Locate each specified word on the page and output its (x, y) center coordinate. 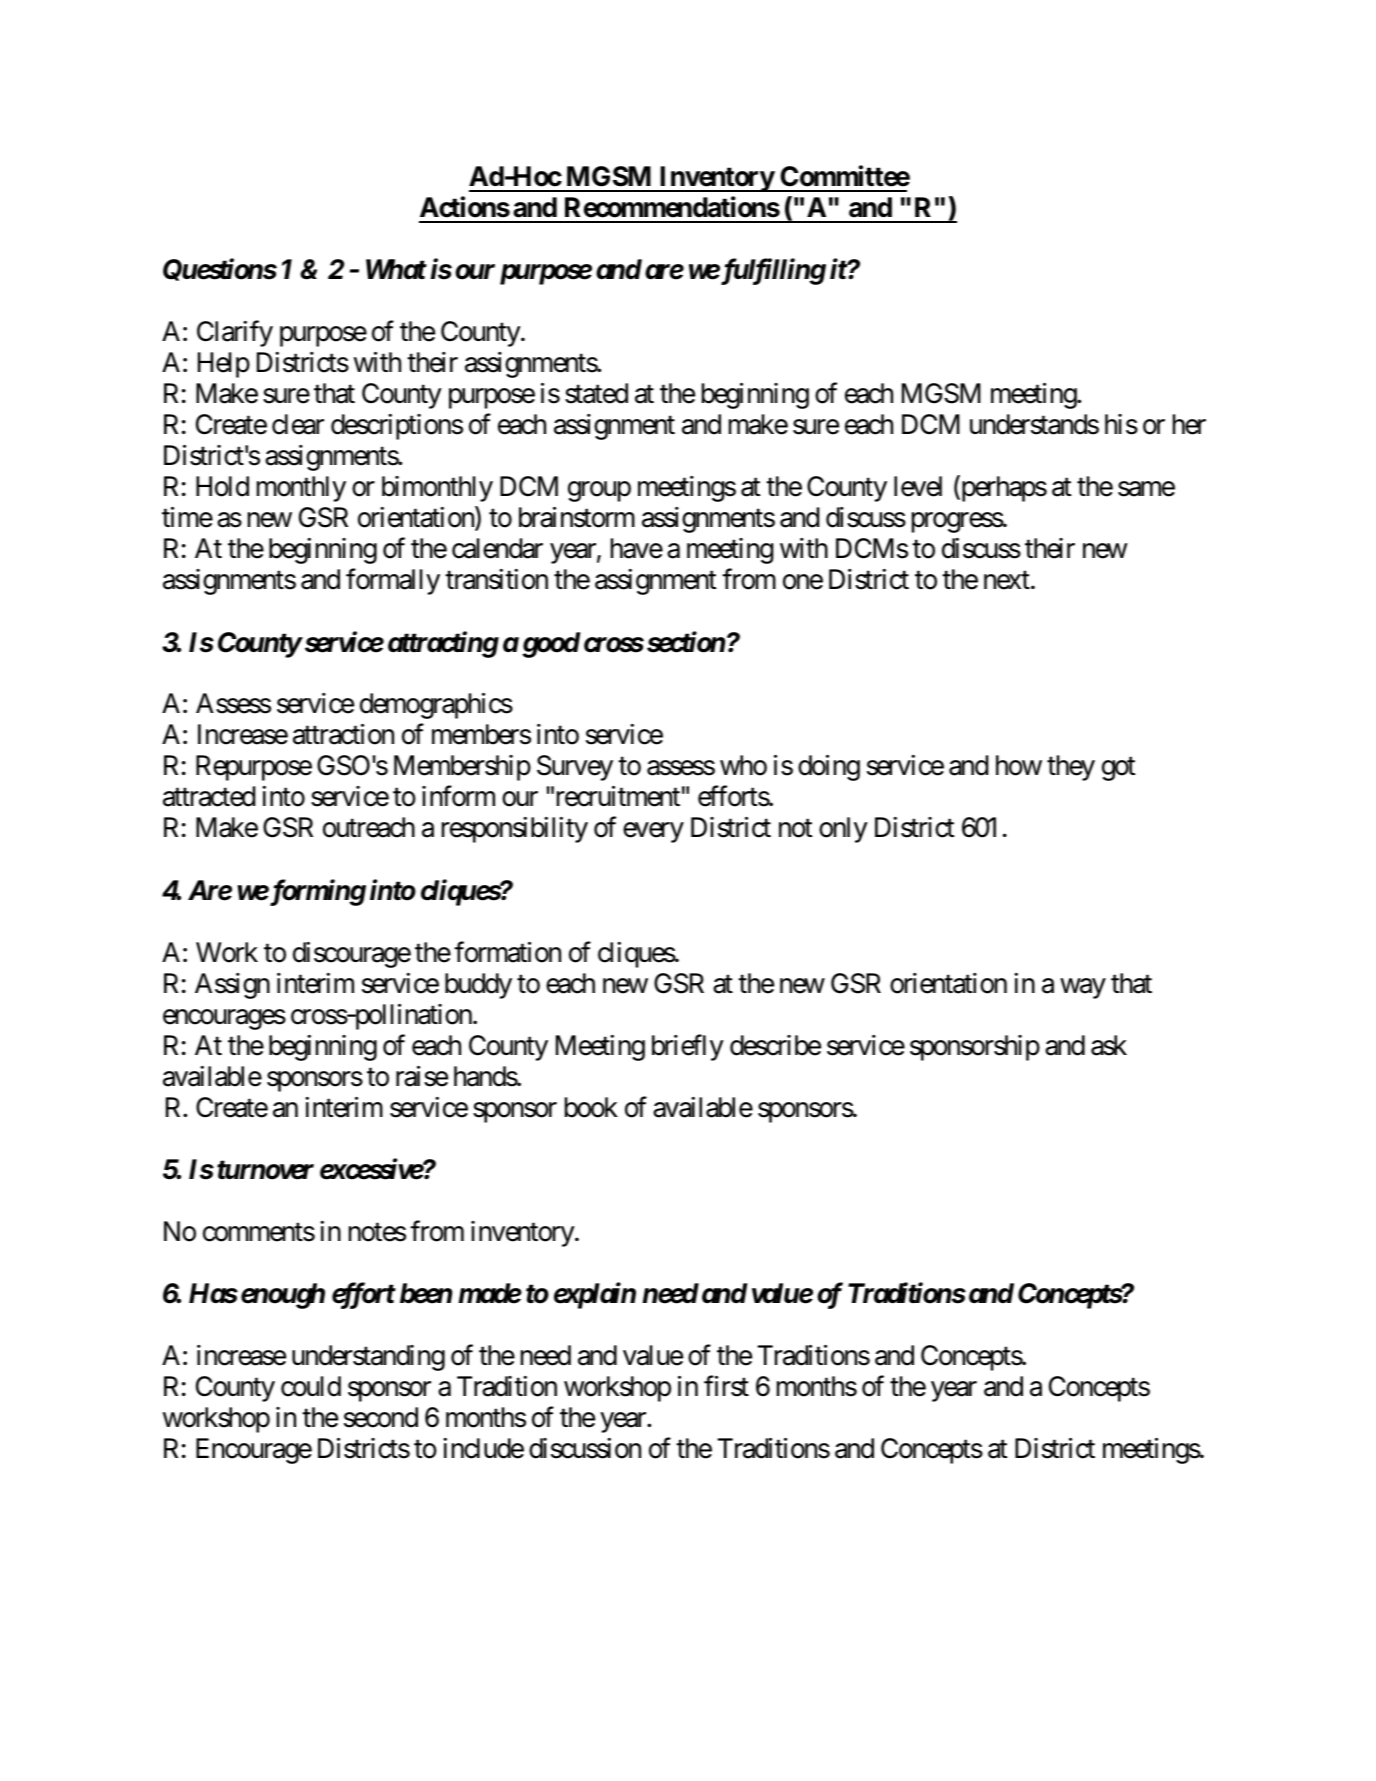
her (1189, 424)
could (311, 1386)
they (1071, 768)
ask (1109, 1045)
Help (224, 365)
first (726, 1386)
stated (596, 393)
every (653, 833)
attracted (209, 796)
